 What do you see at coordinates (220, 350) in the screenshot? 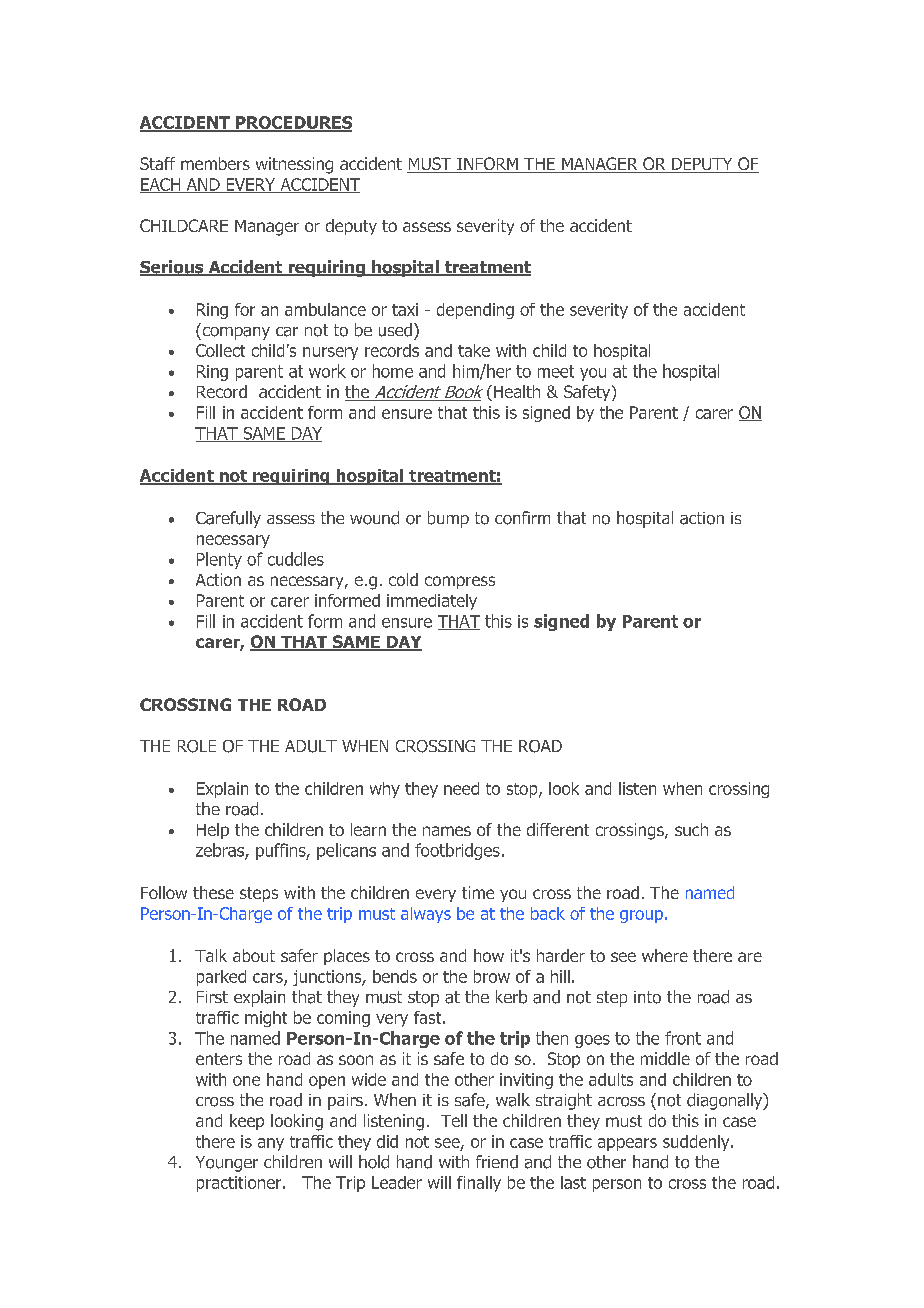
I see `Collect` at bounding box center [220, 350].
